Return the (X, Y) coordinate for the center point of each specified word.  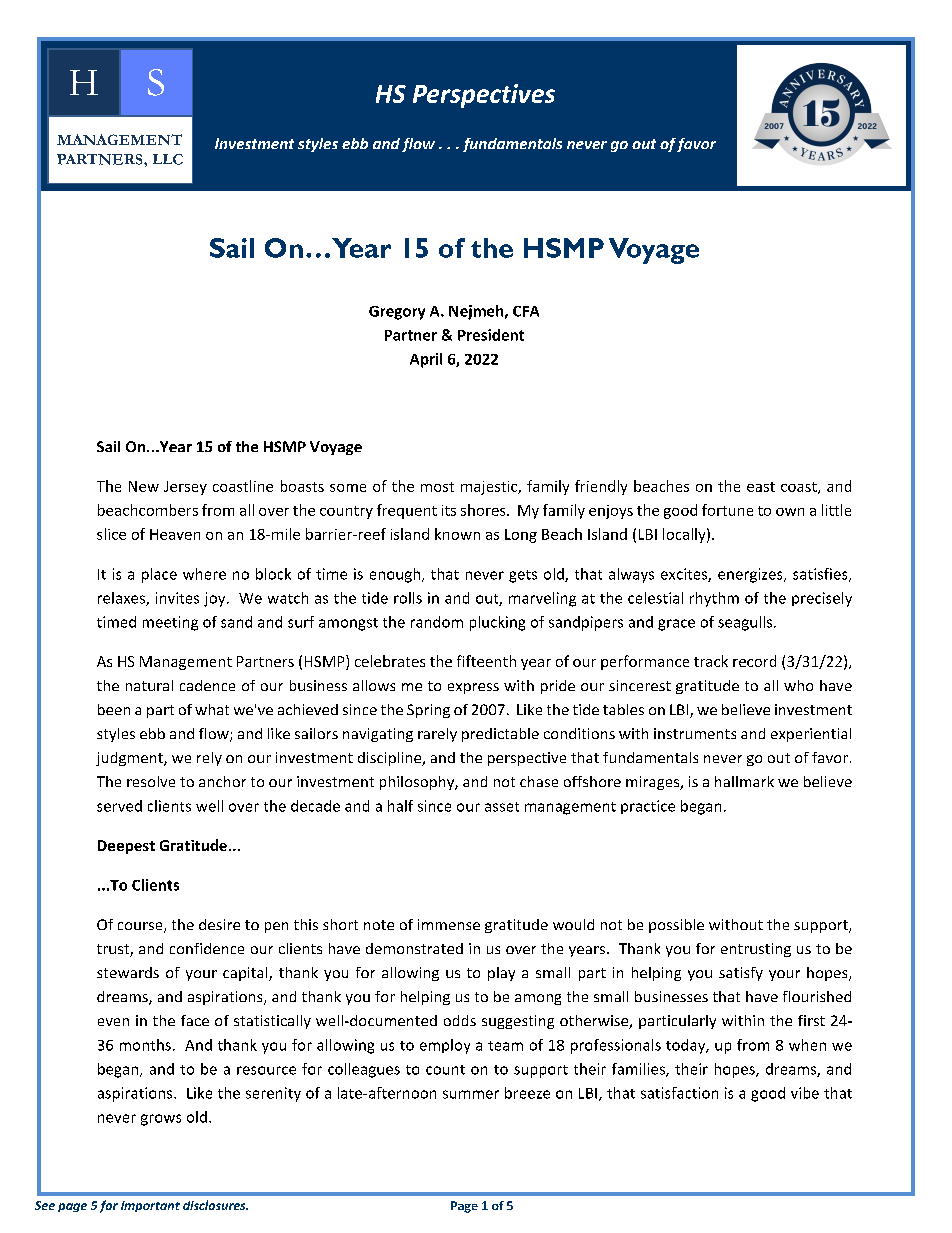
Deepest (126, 847)
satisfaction (679, 1093)
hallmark (744, 781)
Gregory (397, 313)
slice (111, 534)
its (449, 510)
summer (471, 1094)
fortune (727, 510)
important (150, 1206)
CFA (526, 311)
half (400, 806)
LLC (168, 159)
